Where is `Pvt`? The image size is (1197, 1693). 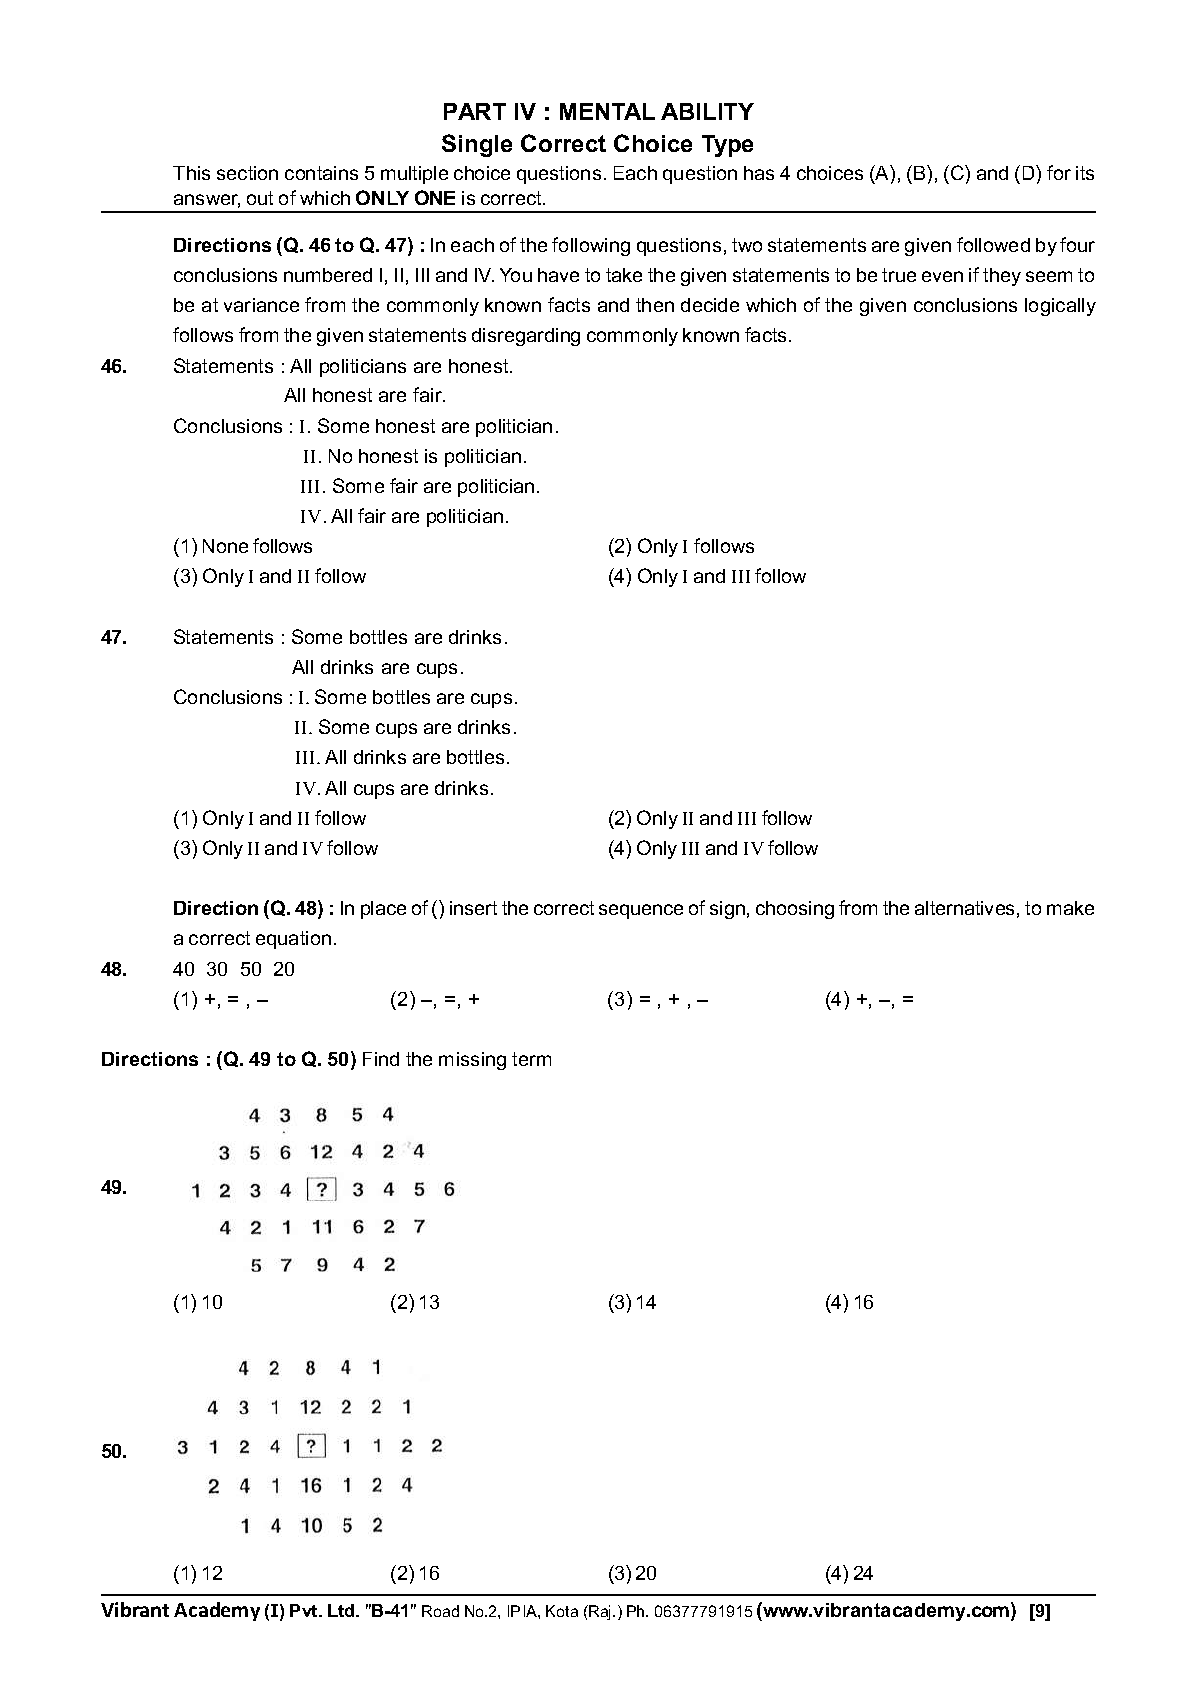 Pvt is located at coordinates (305, 1610).
